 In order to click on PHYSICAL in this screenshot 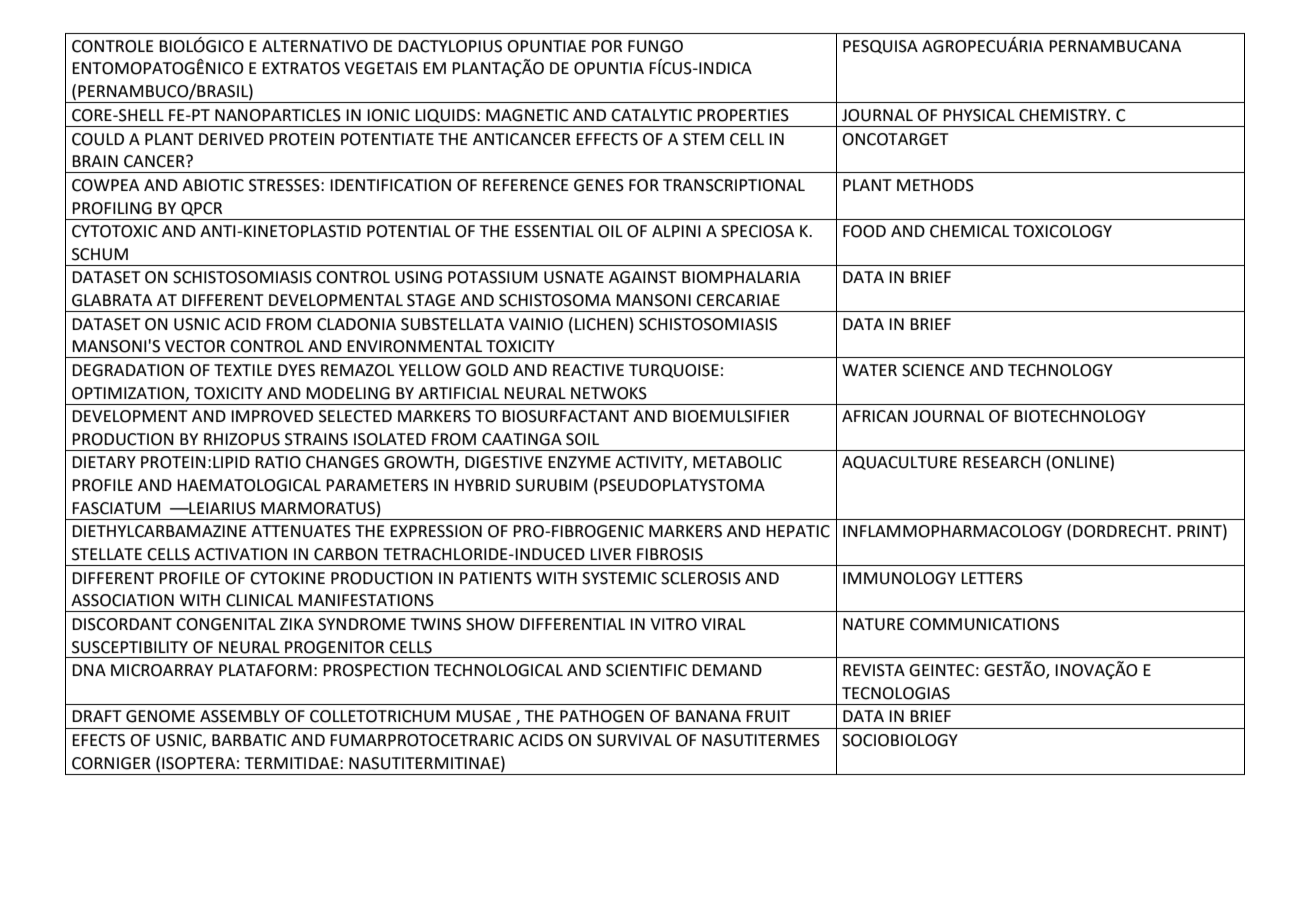, I will do `click(979, 115)`.
